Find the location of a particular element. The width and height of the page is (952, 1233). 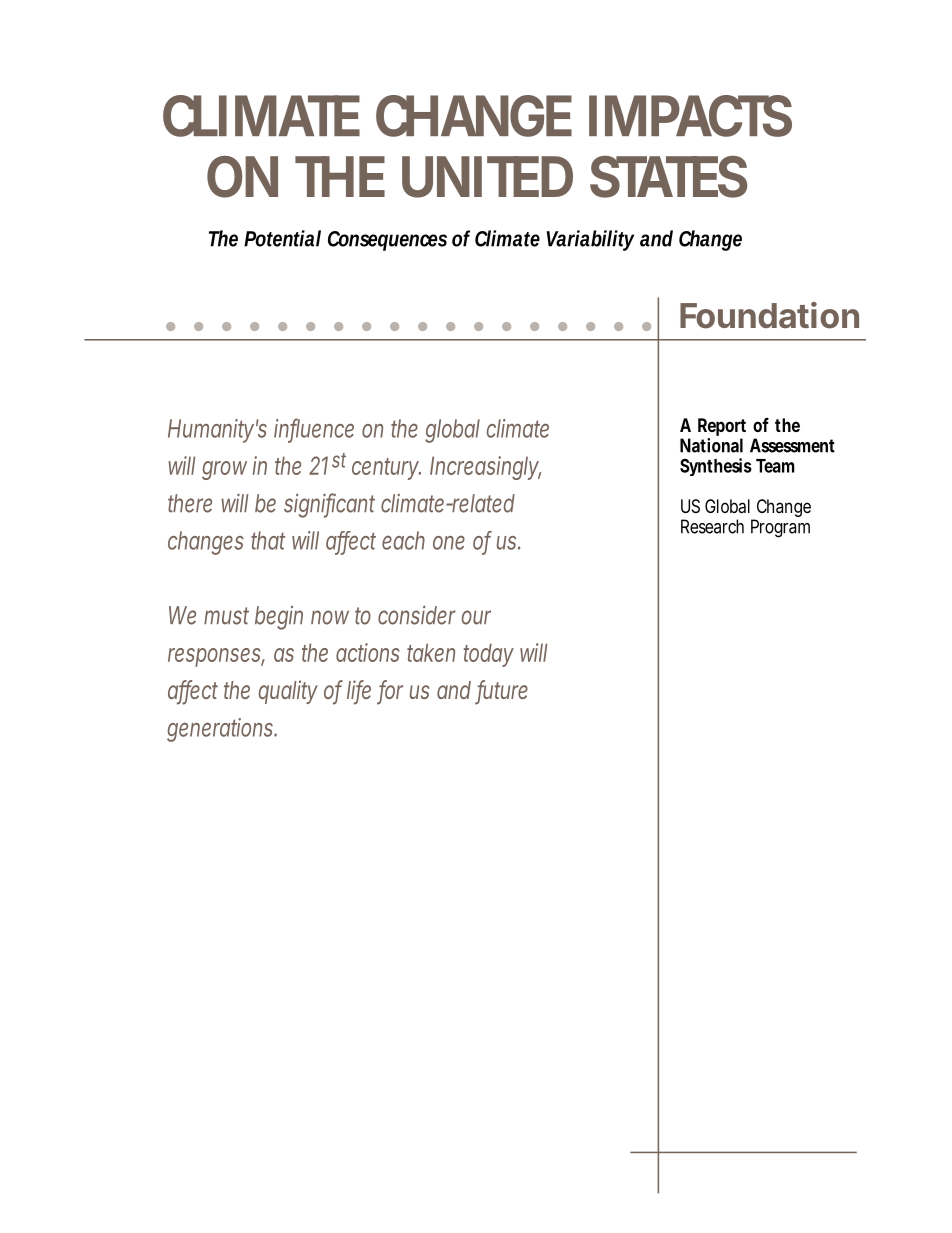

Increasingly is located at coordinates (485, 468).
